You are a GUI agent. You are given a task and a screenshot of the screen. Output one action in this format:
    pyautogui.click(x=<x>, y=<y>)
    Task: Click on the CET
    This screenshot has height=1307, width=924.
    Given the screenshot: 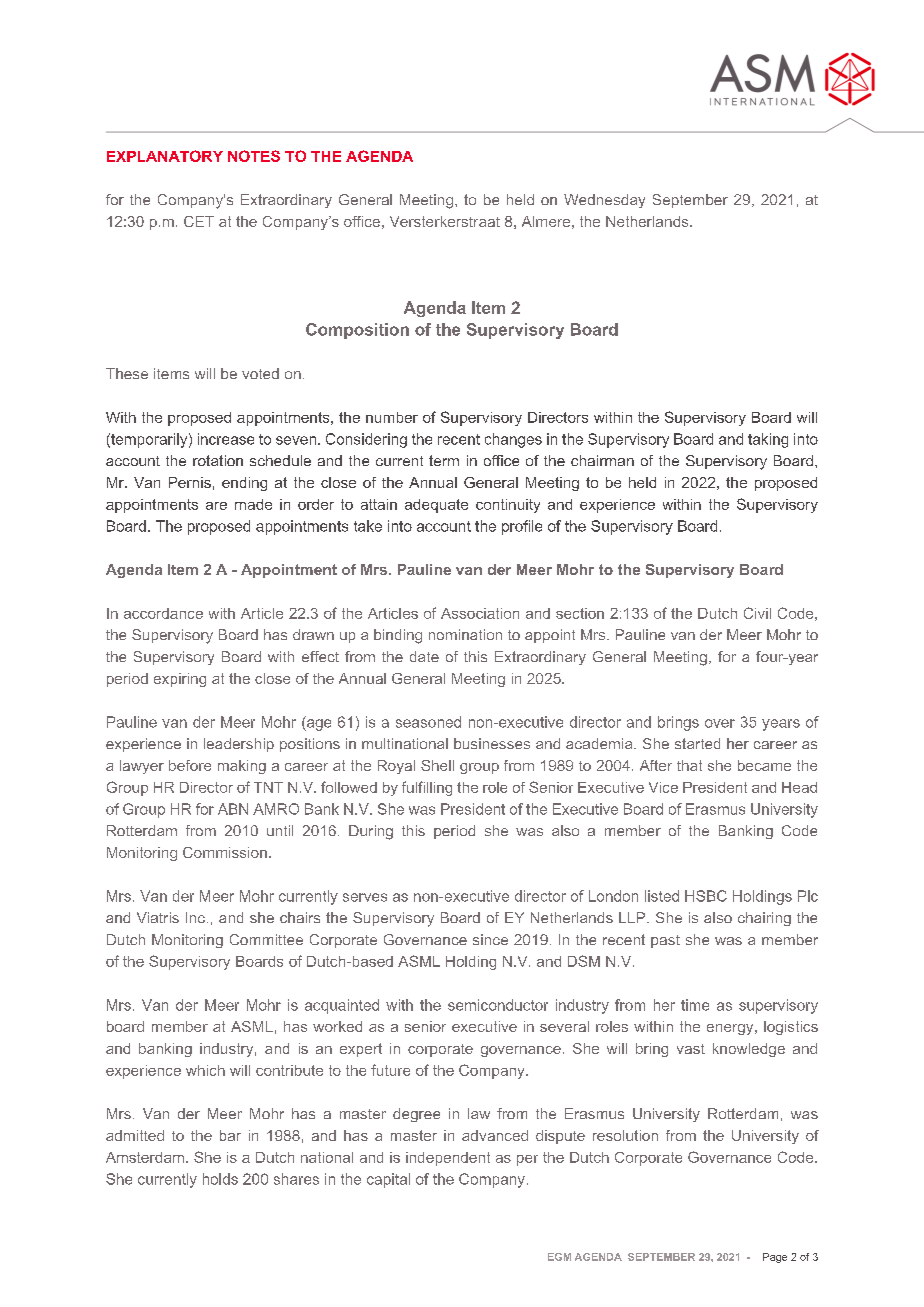 What is the action you would take?
    pyautogui.click(x=199, y=221)
